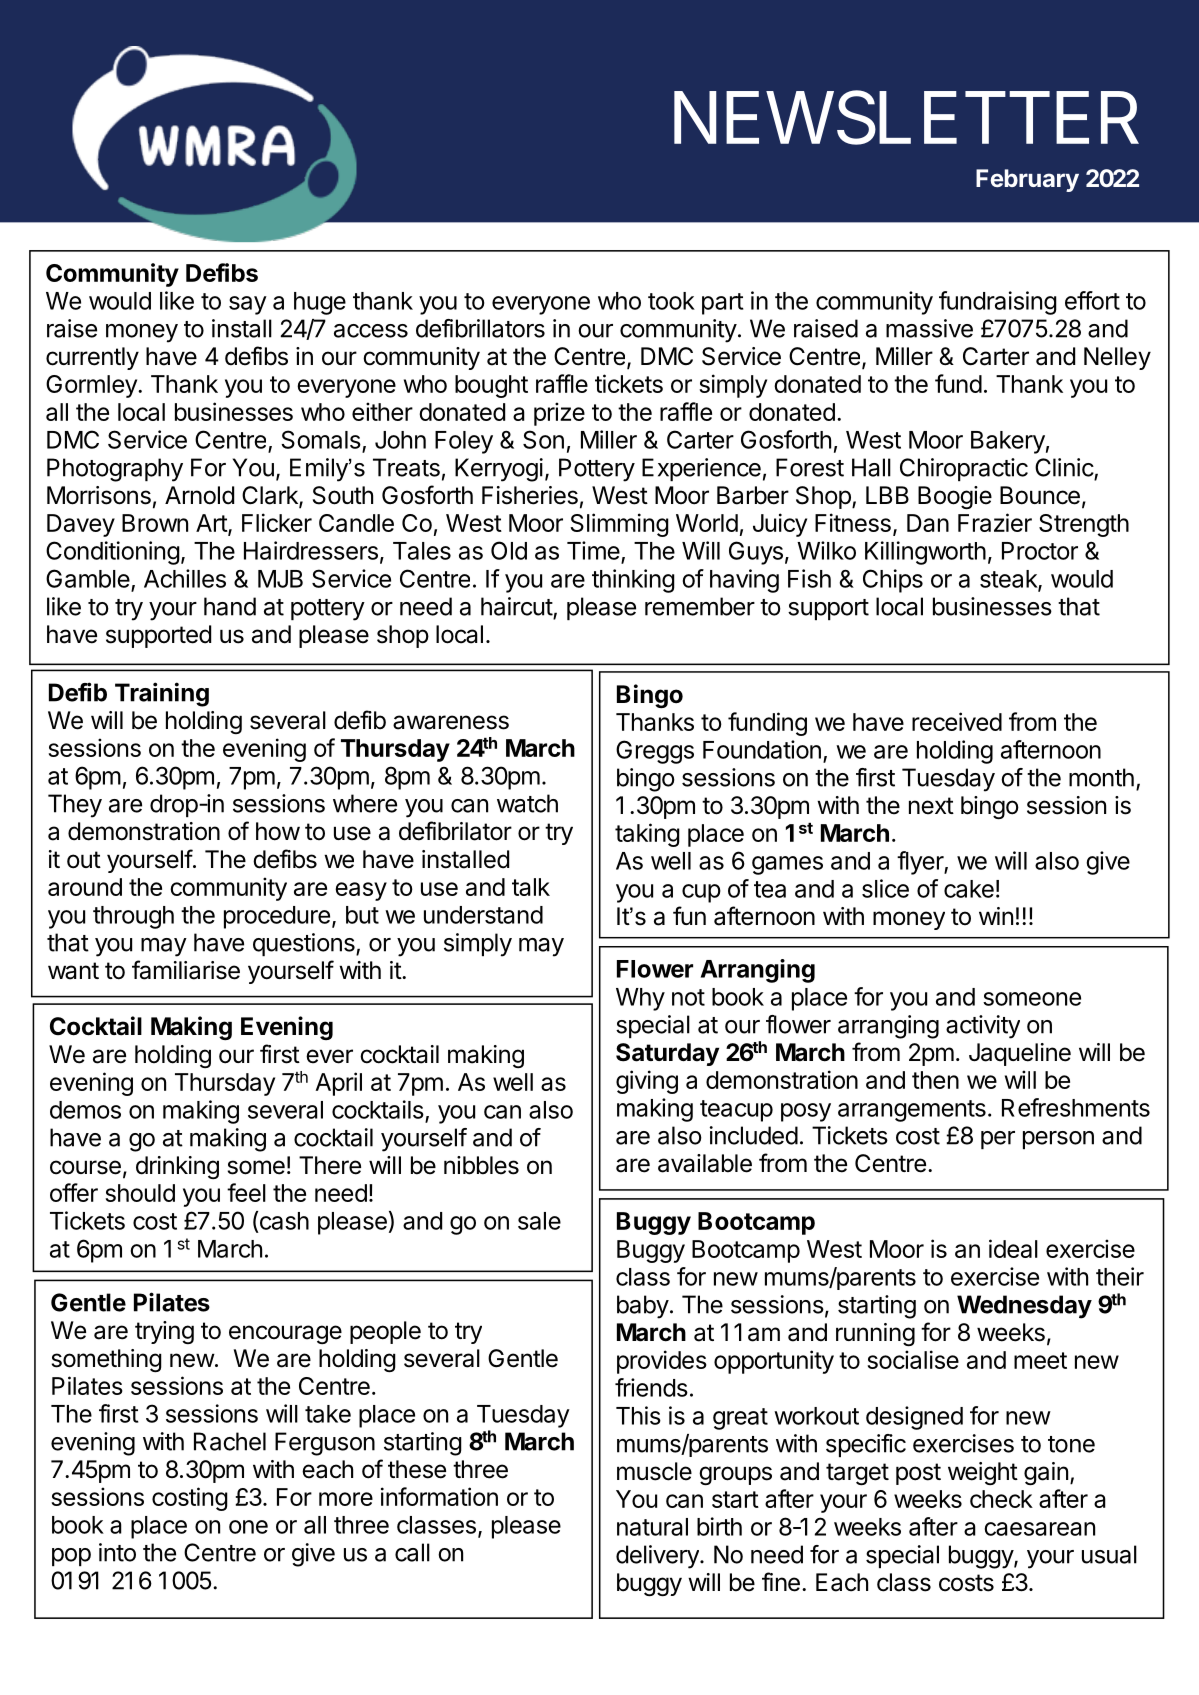 This screenshot has height=1695, width=1199. Describe the element at coordinates (248, 305) in the screenshot. I see `say` at that location.
